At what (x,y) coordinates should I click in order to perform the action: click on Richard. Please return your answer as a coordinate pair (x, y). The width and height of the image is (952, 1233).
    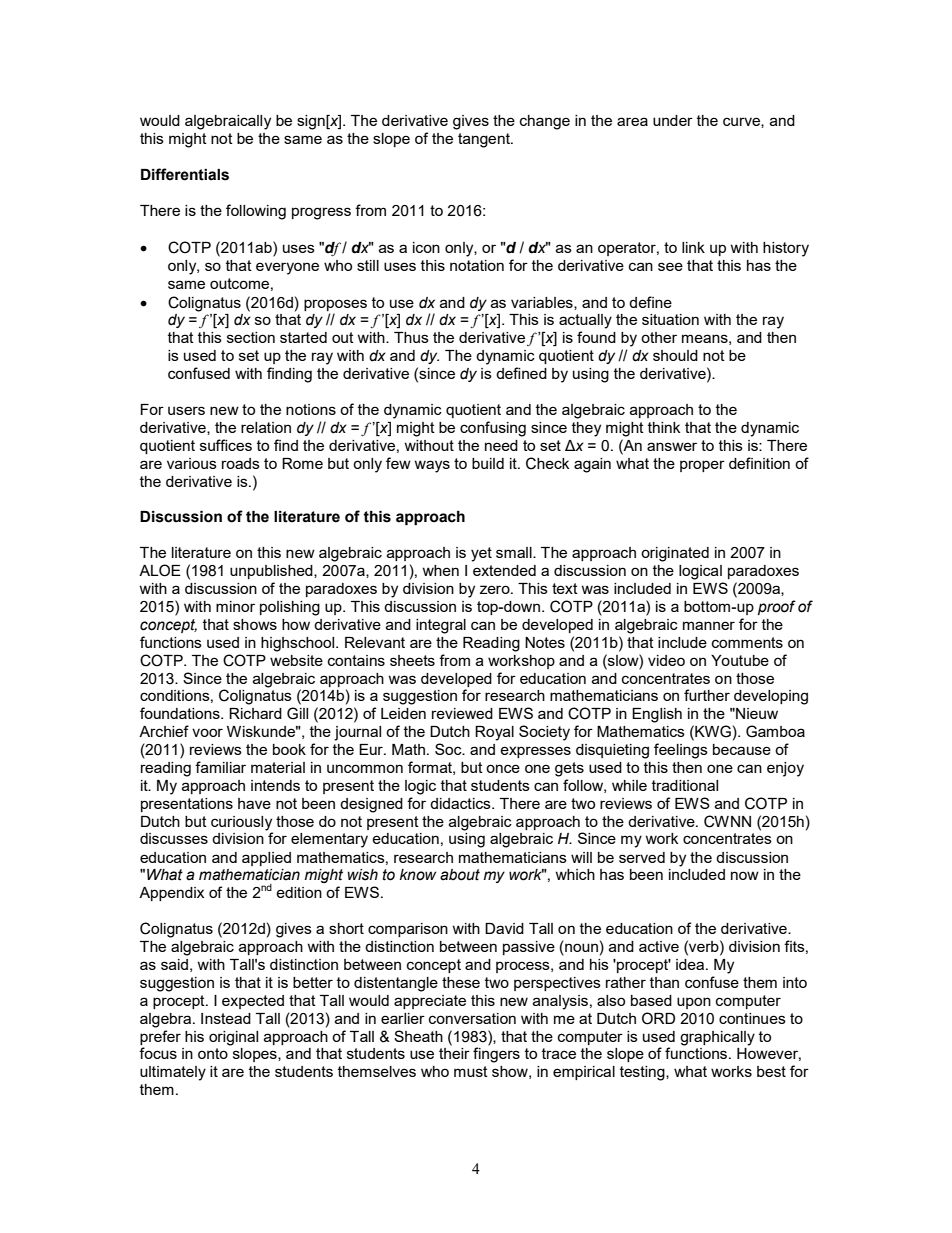
    Looking at the image, I should click on (255, 713).
